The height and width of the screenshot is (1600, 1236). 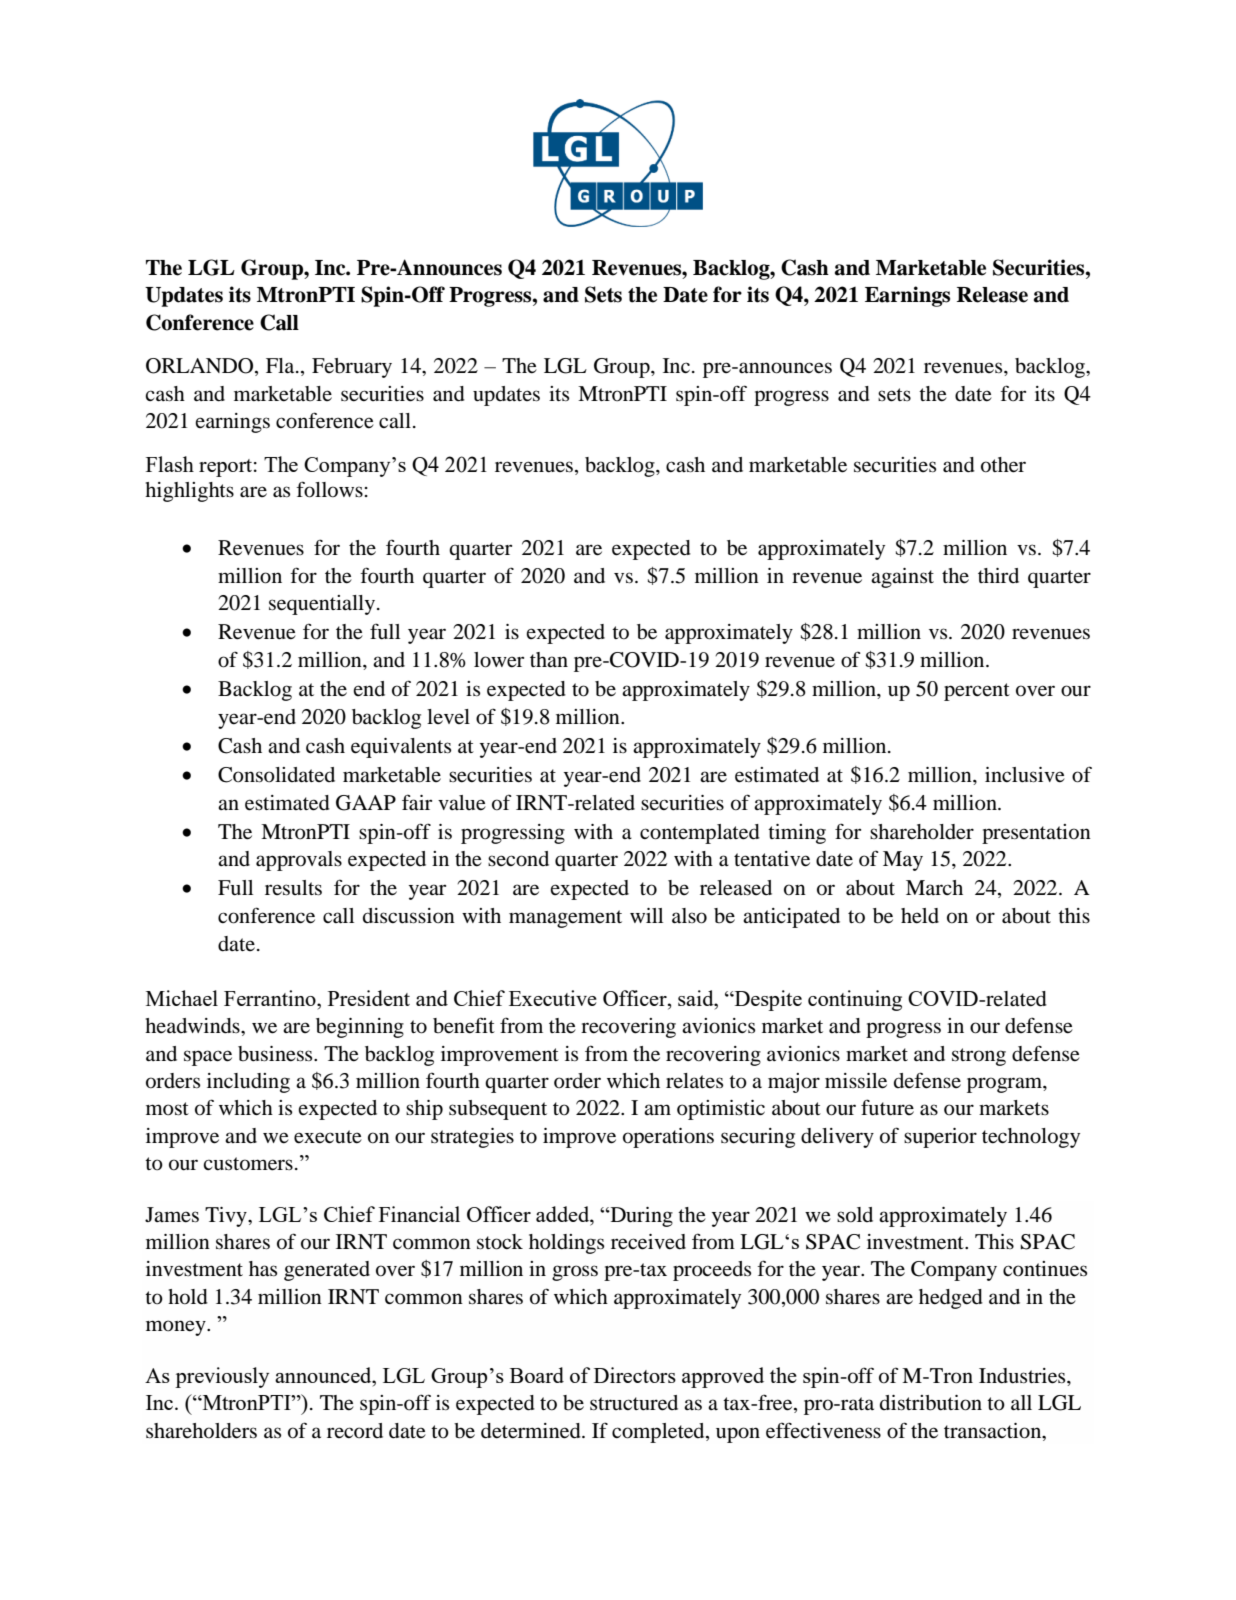 What do you see at coordinates (931, 1403) in the screenshot?
I see `distribution` at bounding box center [931, 1403].
